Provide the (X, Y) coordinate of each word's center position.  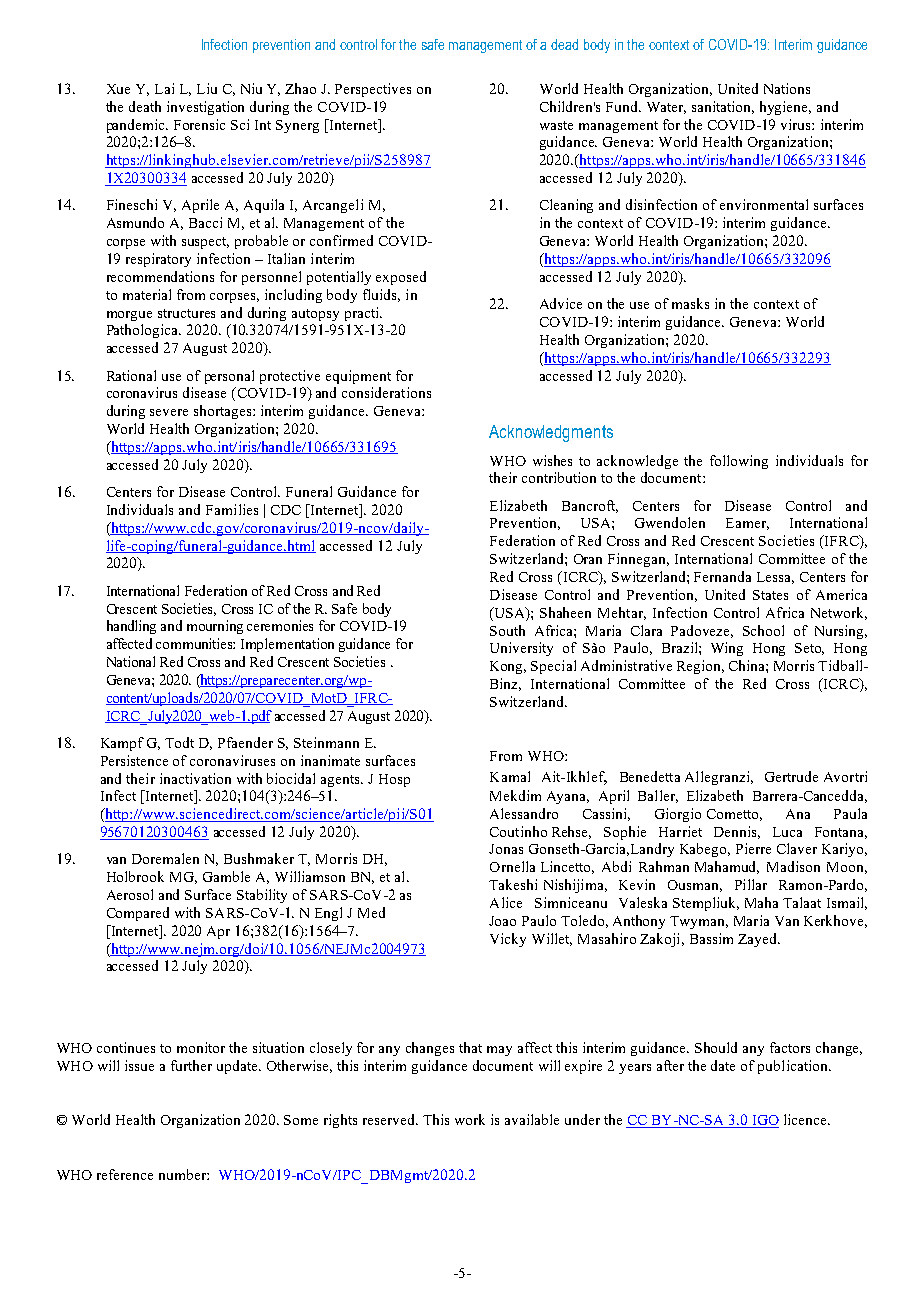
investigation (205, 108)
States (770, 595)
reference (125, 1174)
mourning (215, 627)
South (507, 630)
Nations (787, 88)
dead (564, 44)
